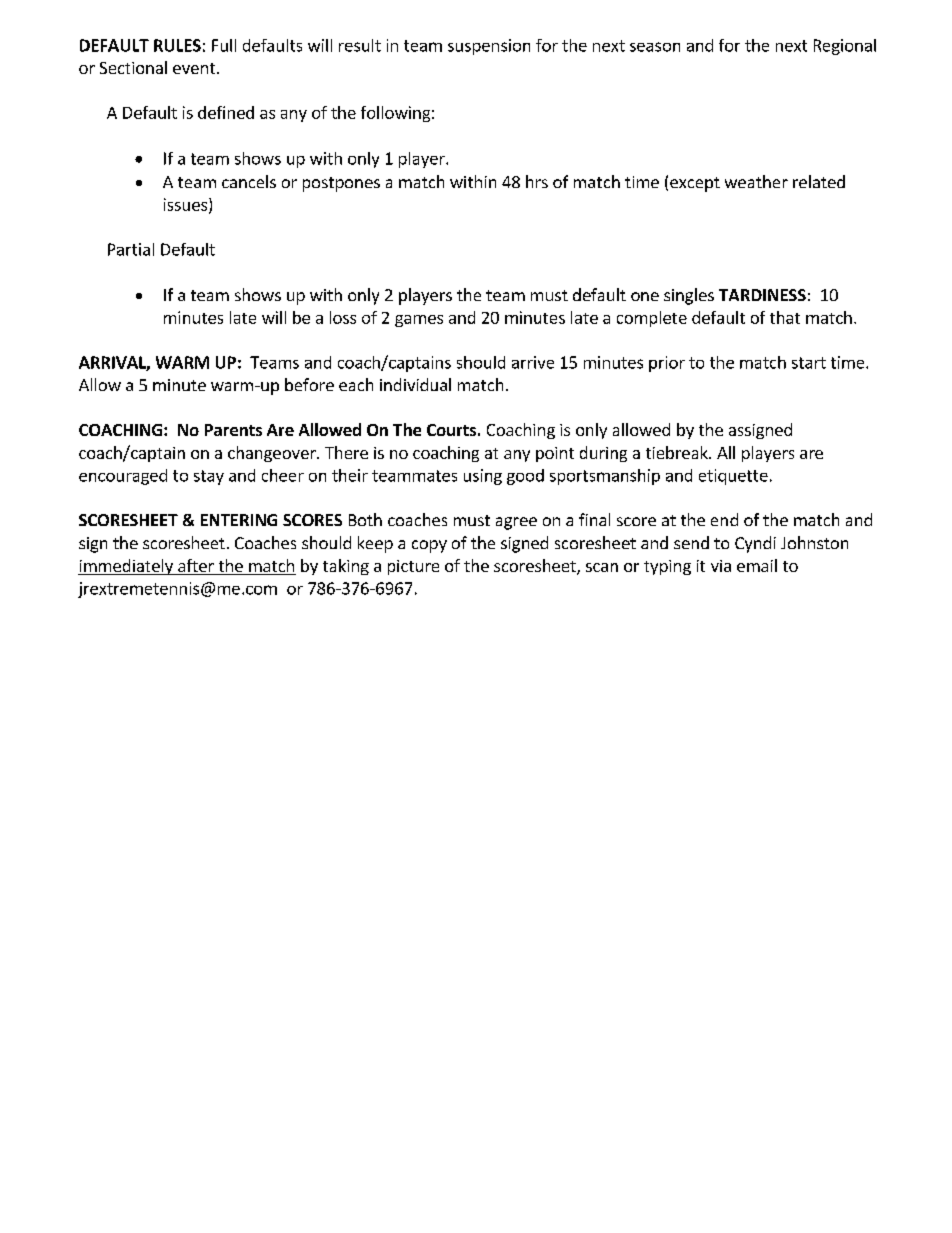 The image size is (952, 1233). Describe the element at coordinates (194, 68) in the screenshot. I see `event` at that location.
